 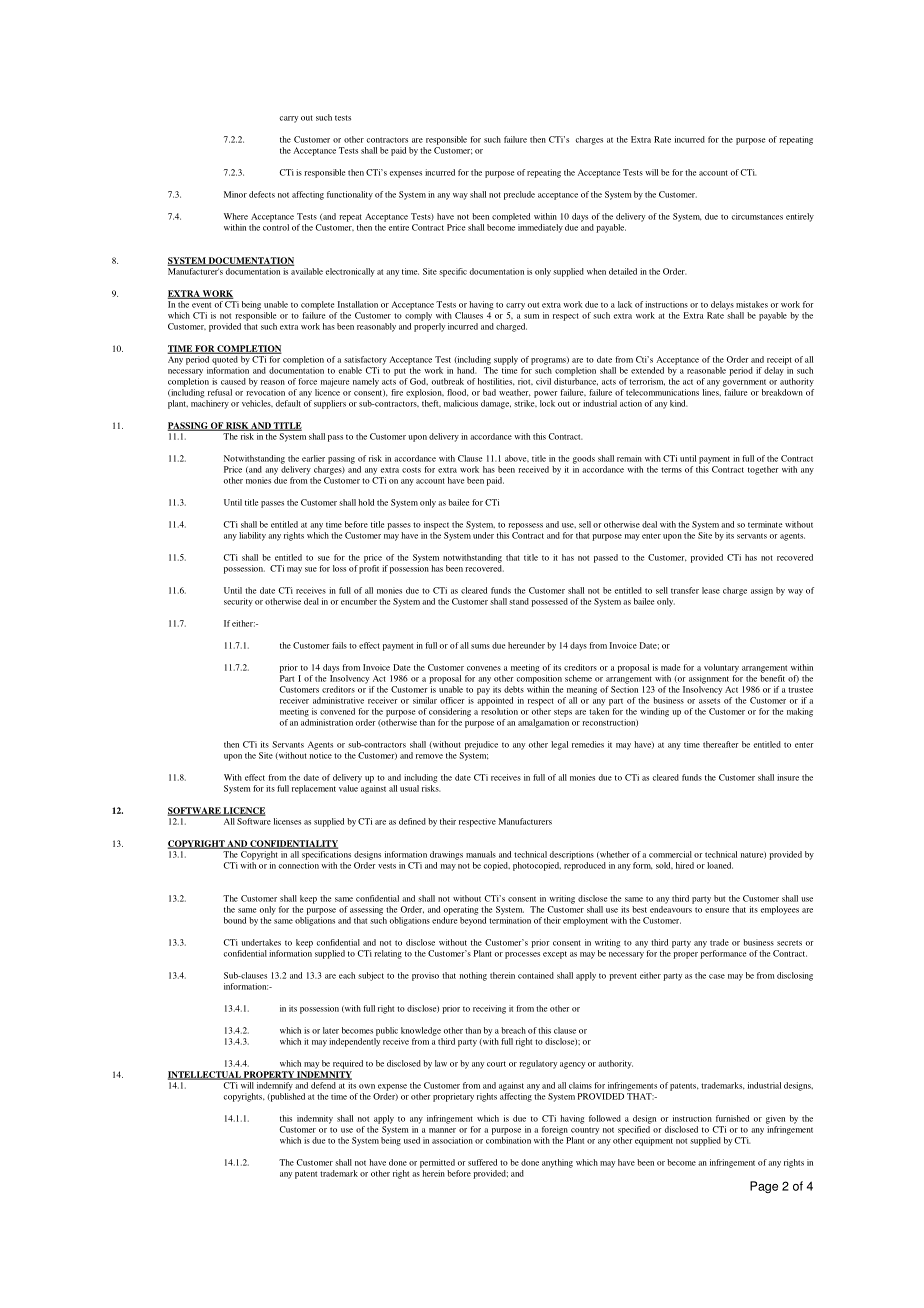 What do you see at coordinates (276, 227) in the page?
I see `control` at bounding box center [276, 227].
